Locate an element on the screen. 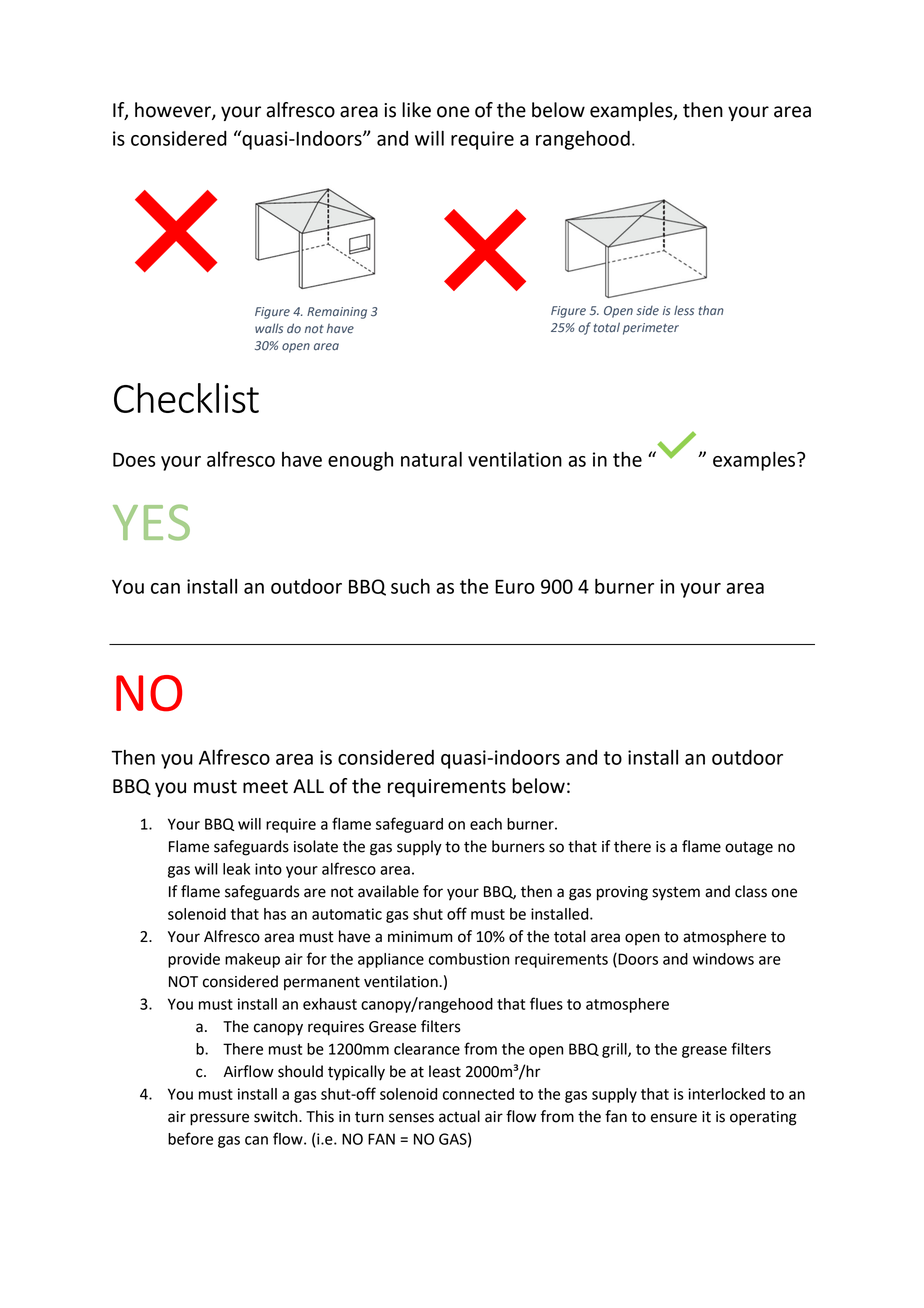 This screenshot has height=1308, width=924. Does is located at coordinates (134, 460).
